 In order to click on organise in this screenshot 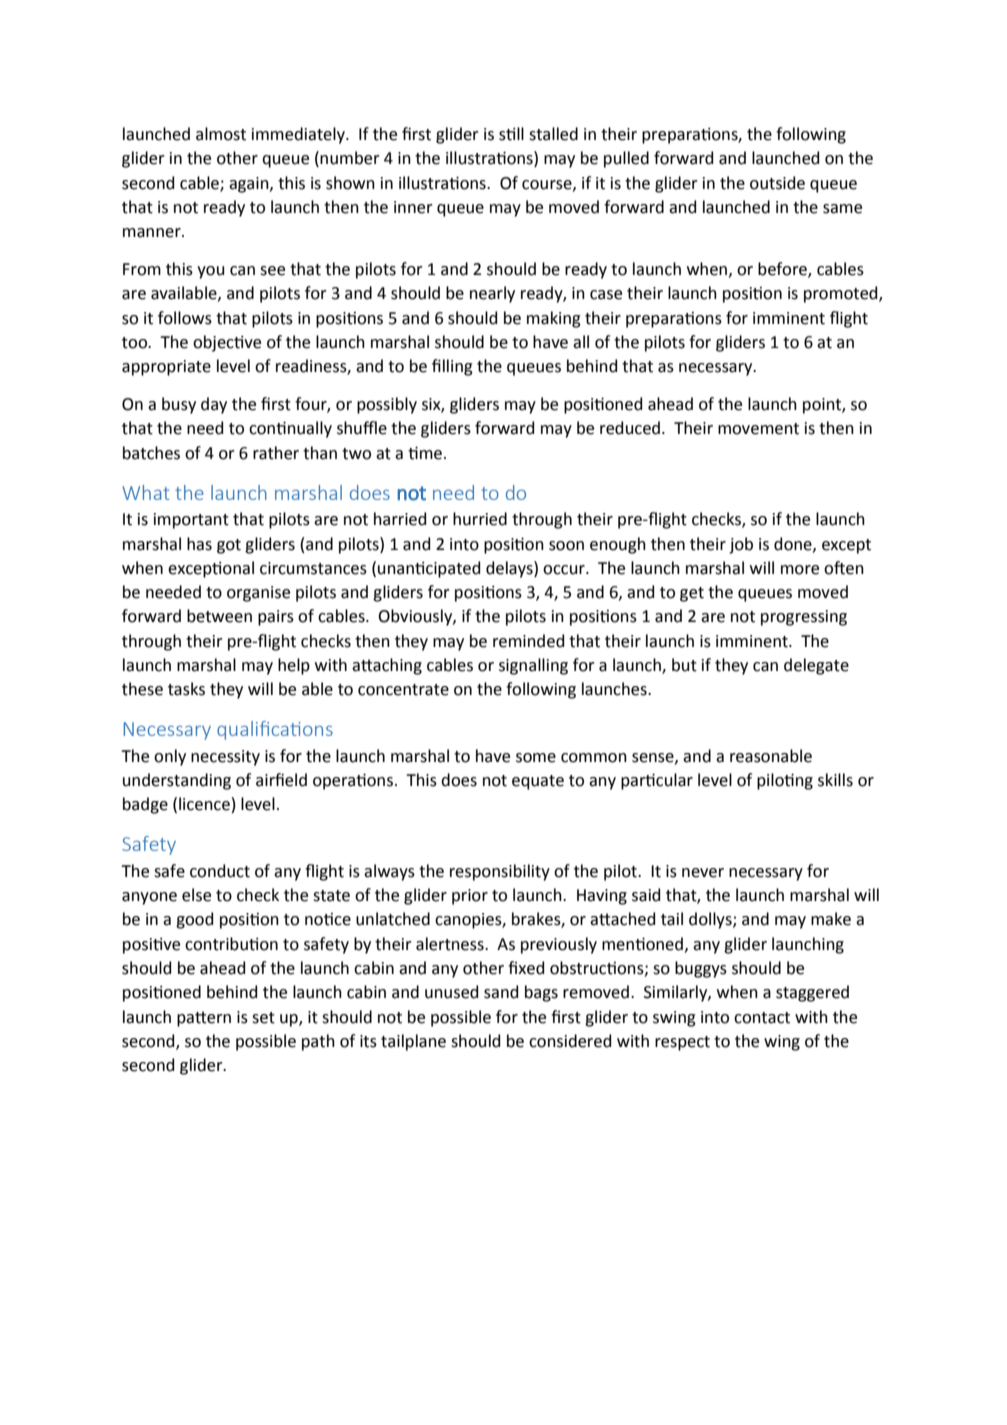, I will do `click(258, 594)`.
